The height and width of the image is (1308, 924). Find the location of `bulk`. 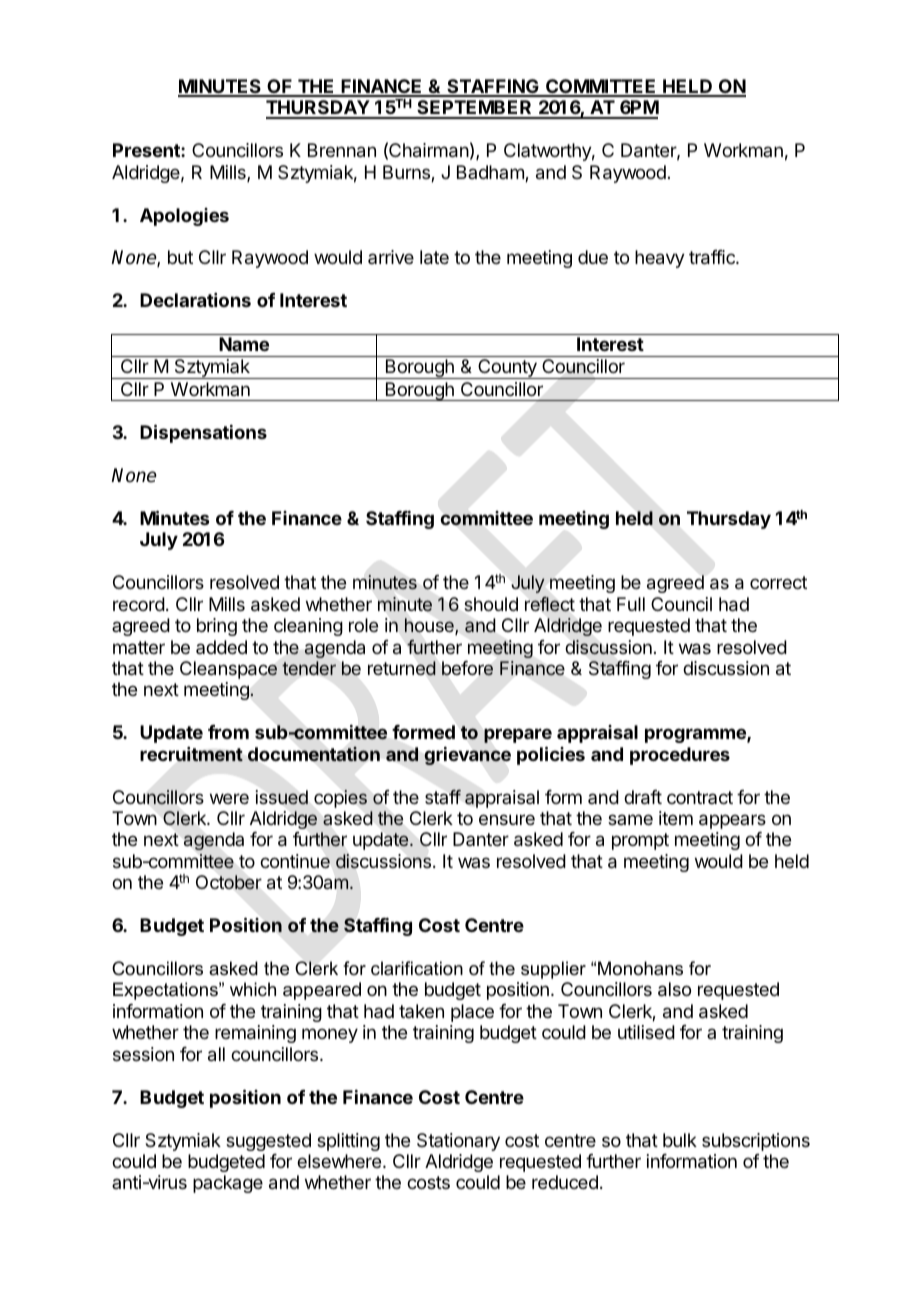

bulk is located at coordinates (680, 1140).
